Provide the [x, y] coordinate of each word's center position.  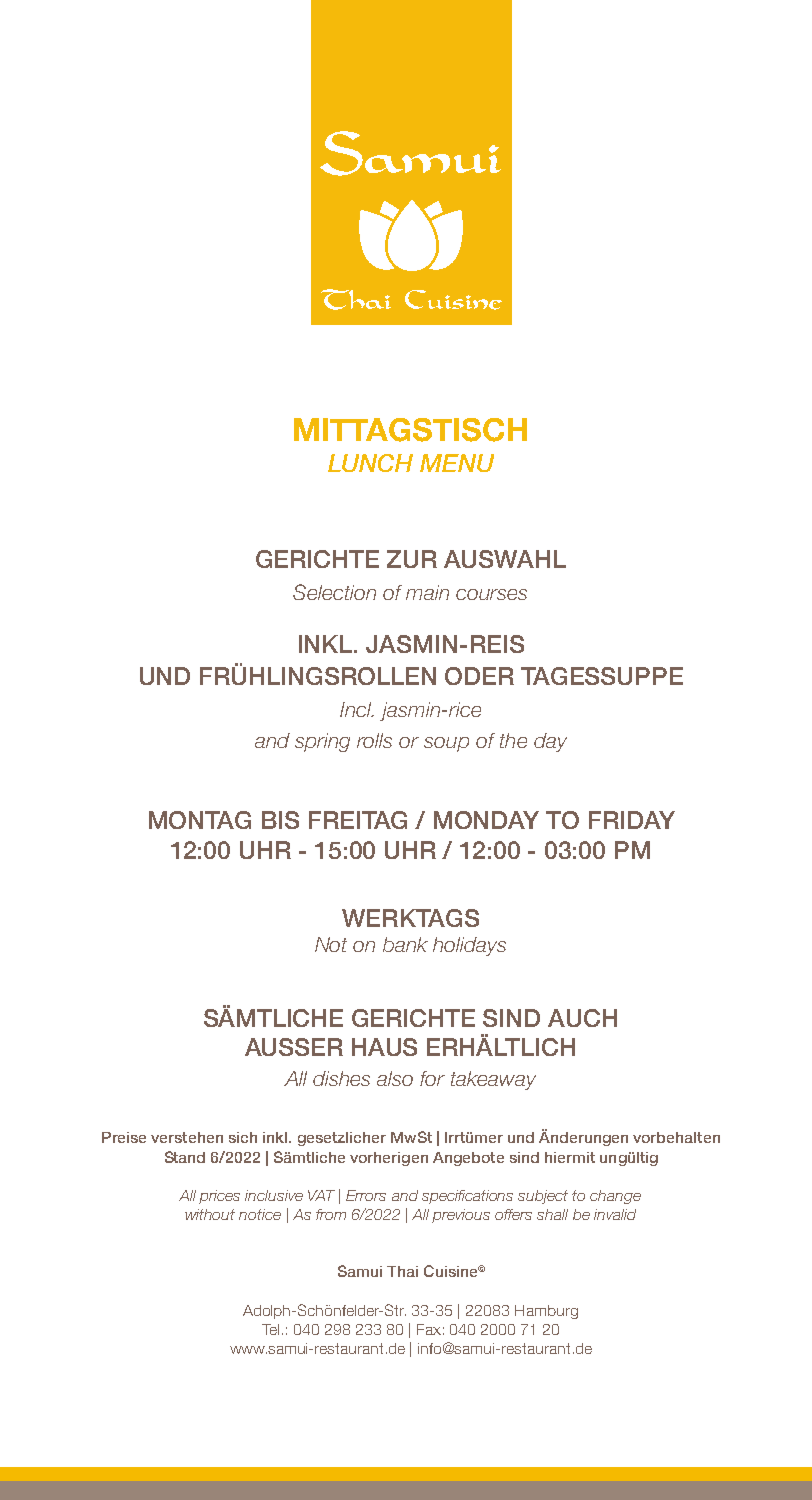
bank [405, 944]
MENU [457, 463]
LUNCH [370, 463]
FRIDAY [632, 820]
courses [491, 594]
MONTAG [200, 820]
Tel [270, 1329]
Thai [402, 1271]
